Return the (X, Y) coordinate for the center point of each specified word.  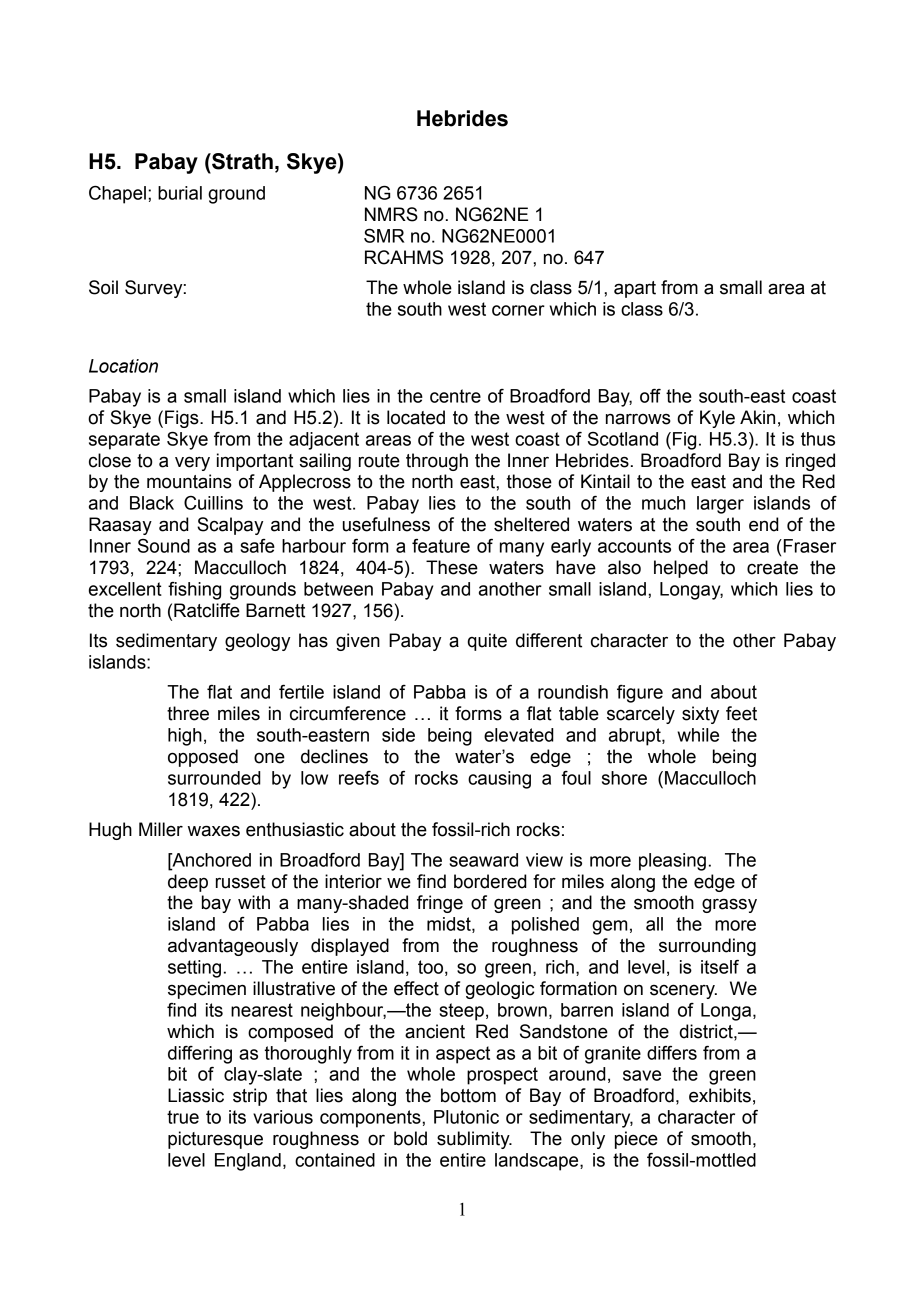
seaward (483, 860)
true (183, 1117)
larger (720, 505)
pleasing (672, 862)
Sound (164, 546)
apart (635, 289)
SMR (384, 236)
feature (441, 546)
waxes (214, 831)
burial (180, 193)
